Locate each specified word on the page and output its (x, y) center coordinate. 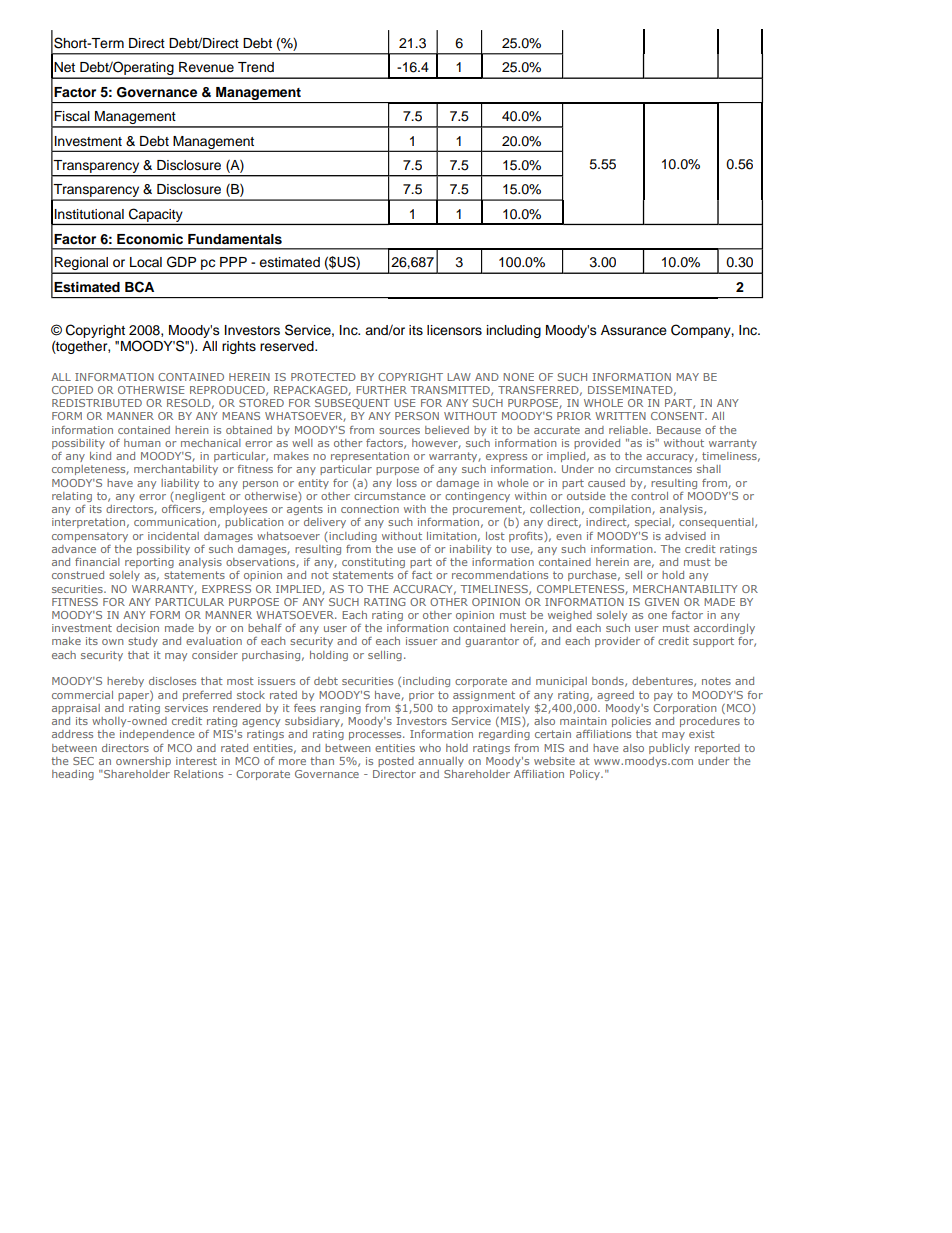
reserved (288, 346)
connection (370, 509)
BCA (139, 287)
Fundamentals (235, 239)
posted (396, 762)
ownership (143, 762)
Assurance (634, 330)
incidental (173, 536)
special (654, 523)
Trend (256, 67)
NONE (518, 377)
